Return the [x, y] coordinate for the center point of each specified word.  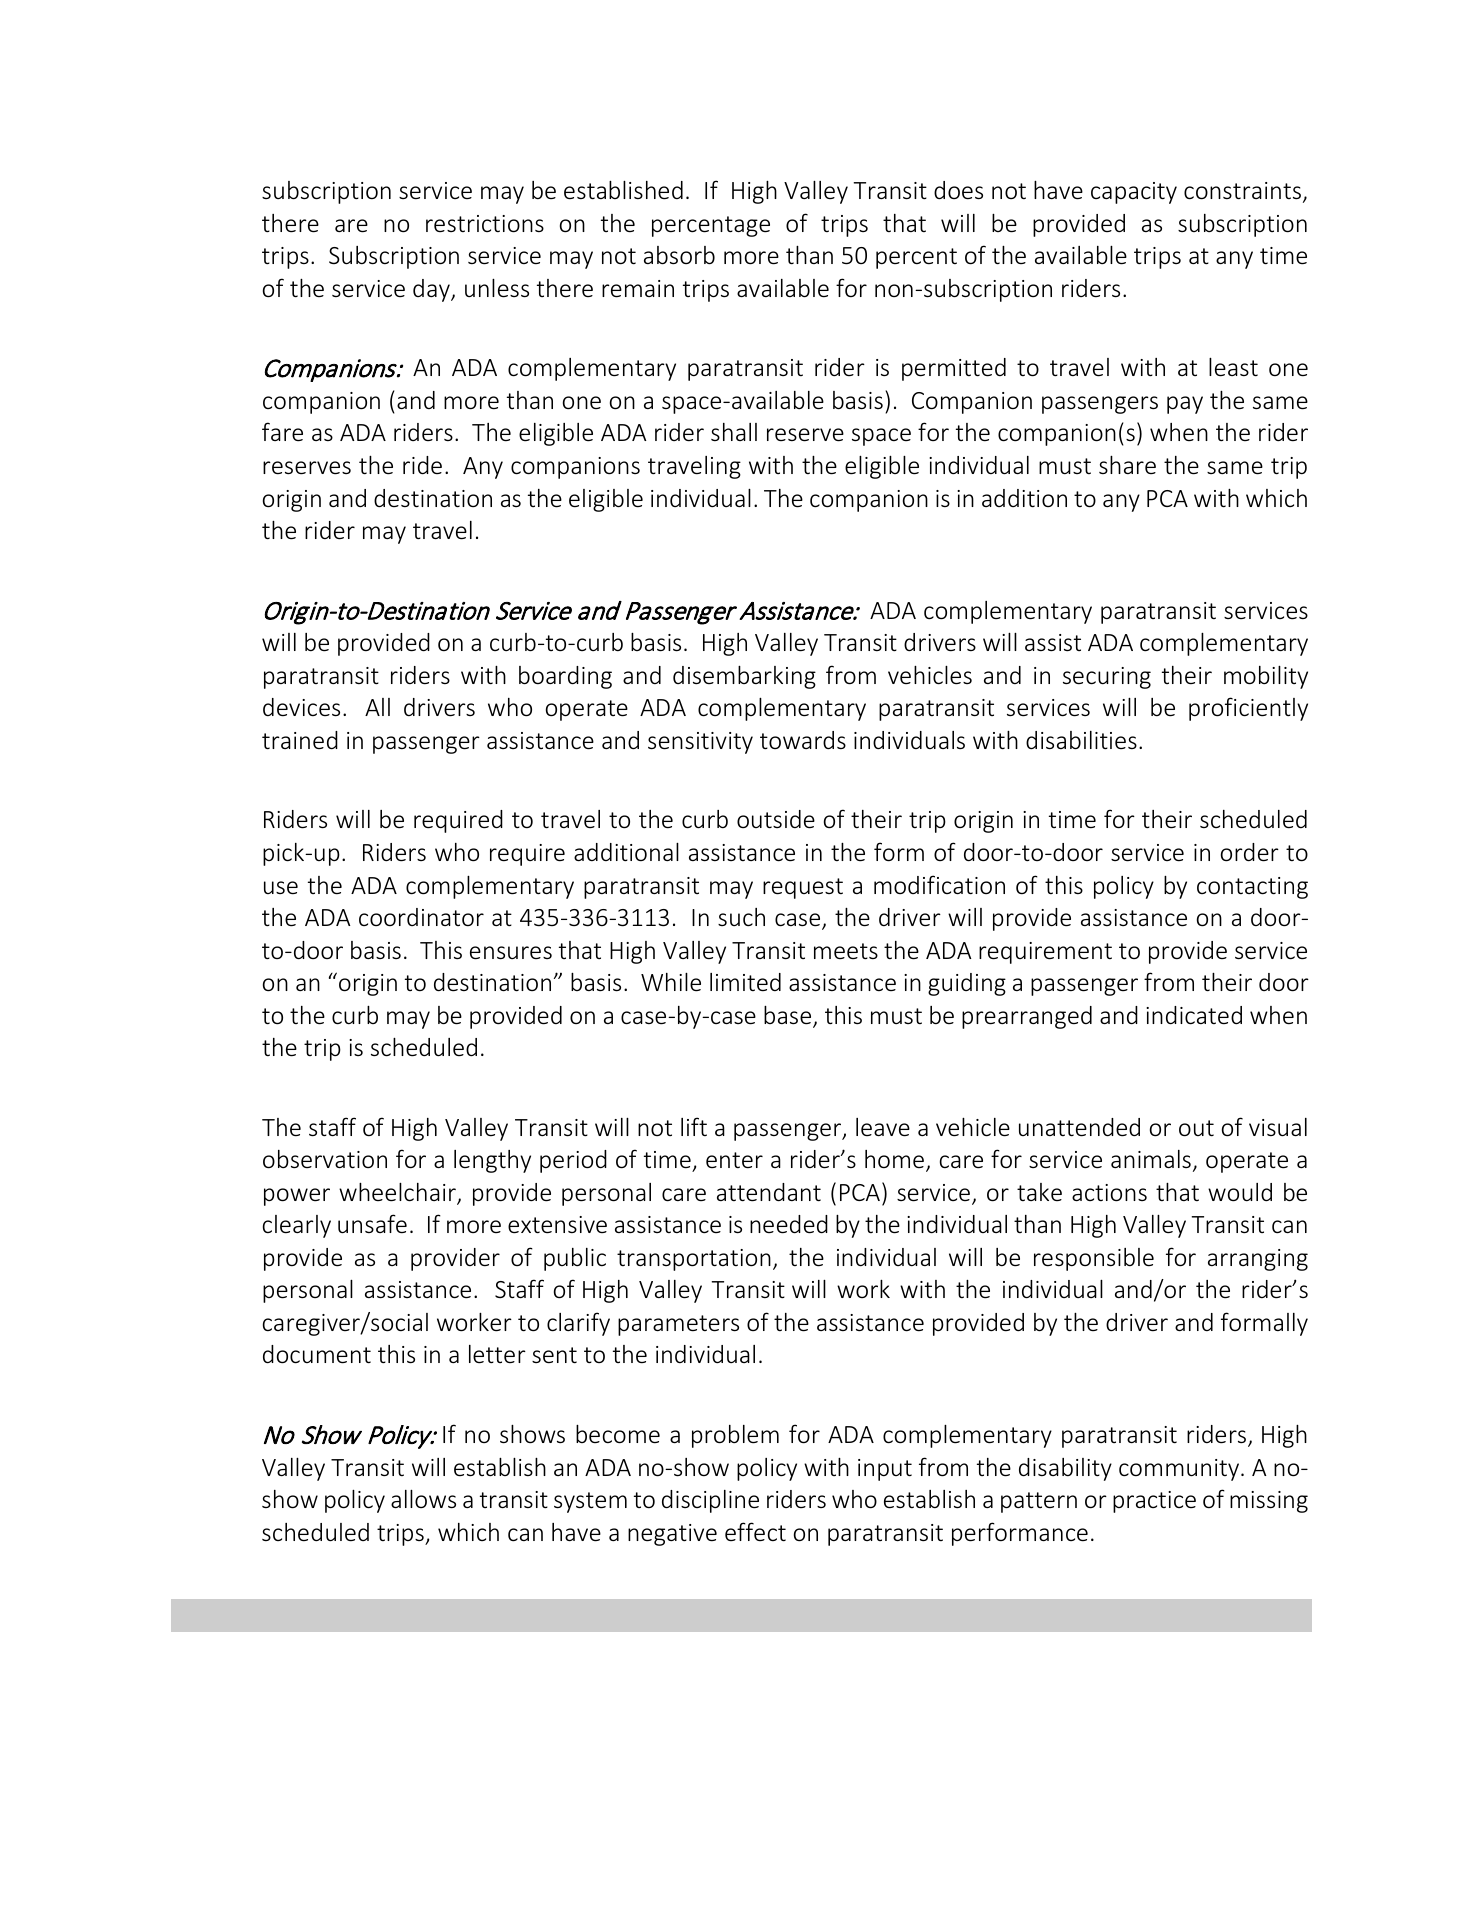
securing [1107, 678]
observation [325, 1159]
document [317, 1354]
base [789, 1016]
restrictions [485, 224]
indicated [1194, 1015]
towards [803, 740]
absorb [679, 255]
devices [301, 707]
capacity [1134, 193]
